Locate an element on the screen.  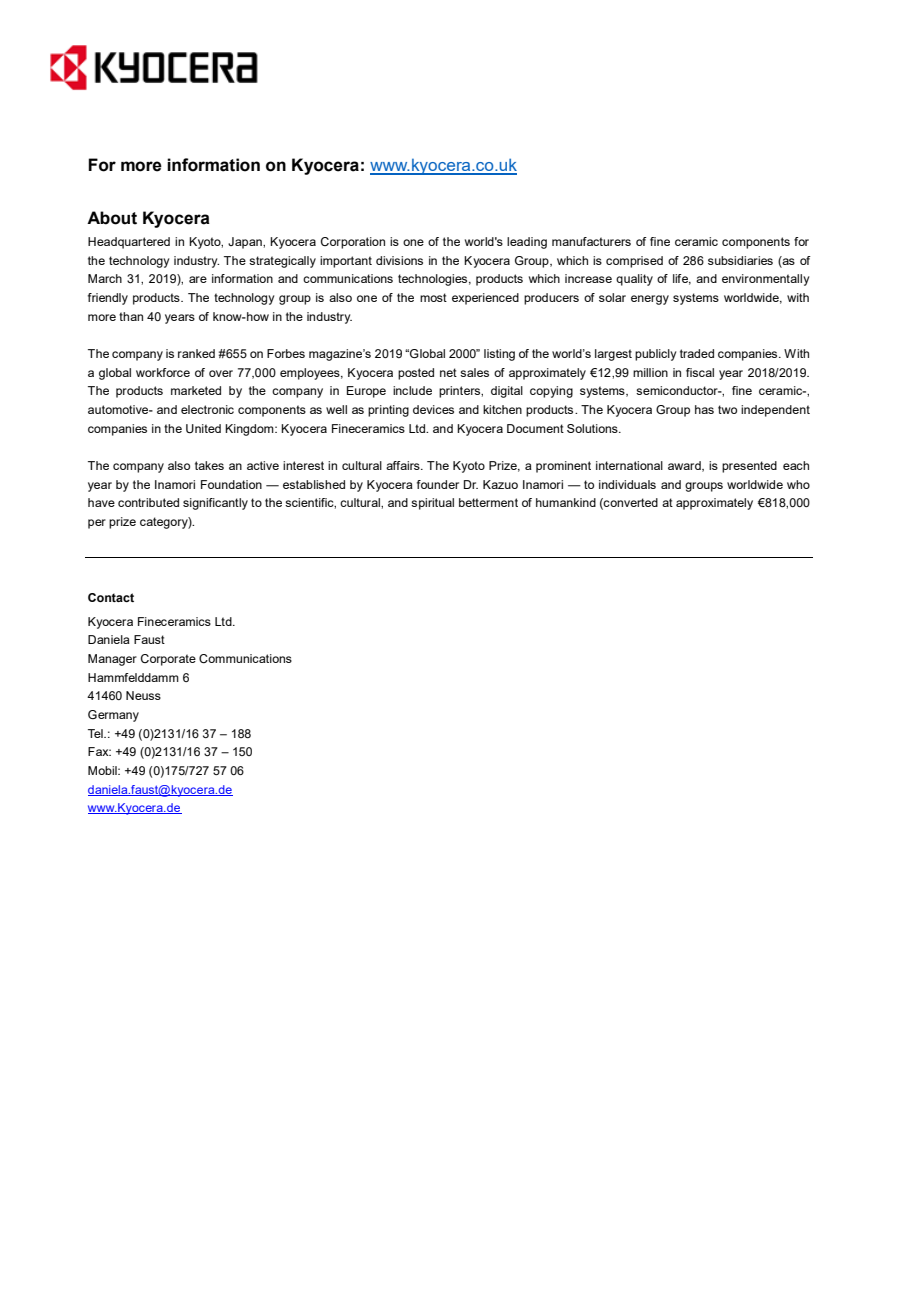
Germany is located at coordinates (113, 716).
